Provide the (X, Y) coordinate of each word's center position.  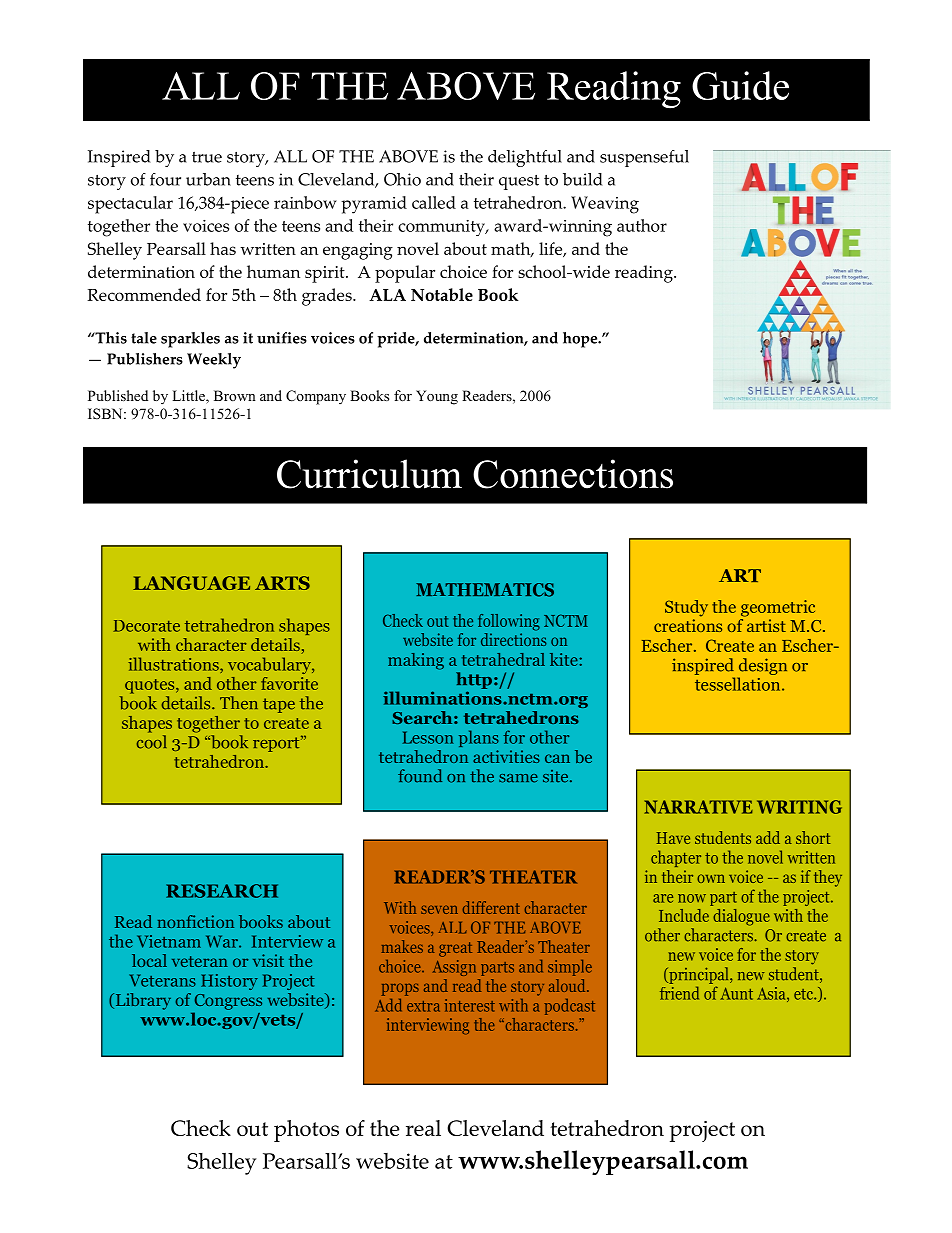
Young (437, 397)
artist (766, 625)
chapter (676, 858)
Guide (740, 85)
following (509, 622)
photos (306, 1131)
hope (581, 340)
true (207, 157)
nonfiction (195, 921)
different (491, 907)
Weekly (214, 361)
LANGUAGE (191, 583)
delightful (525, 158)
